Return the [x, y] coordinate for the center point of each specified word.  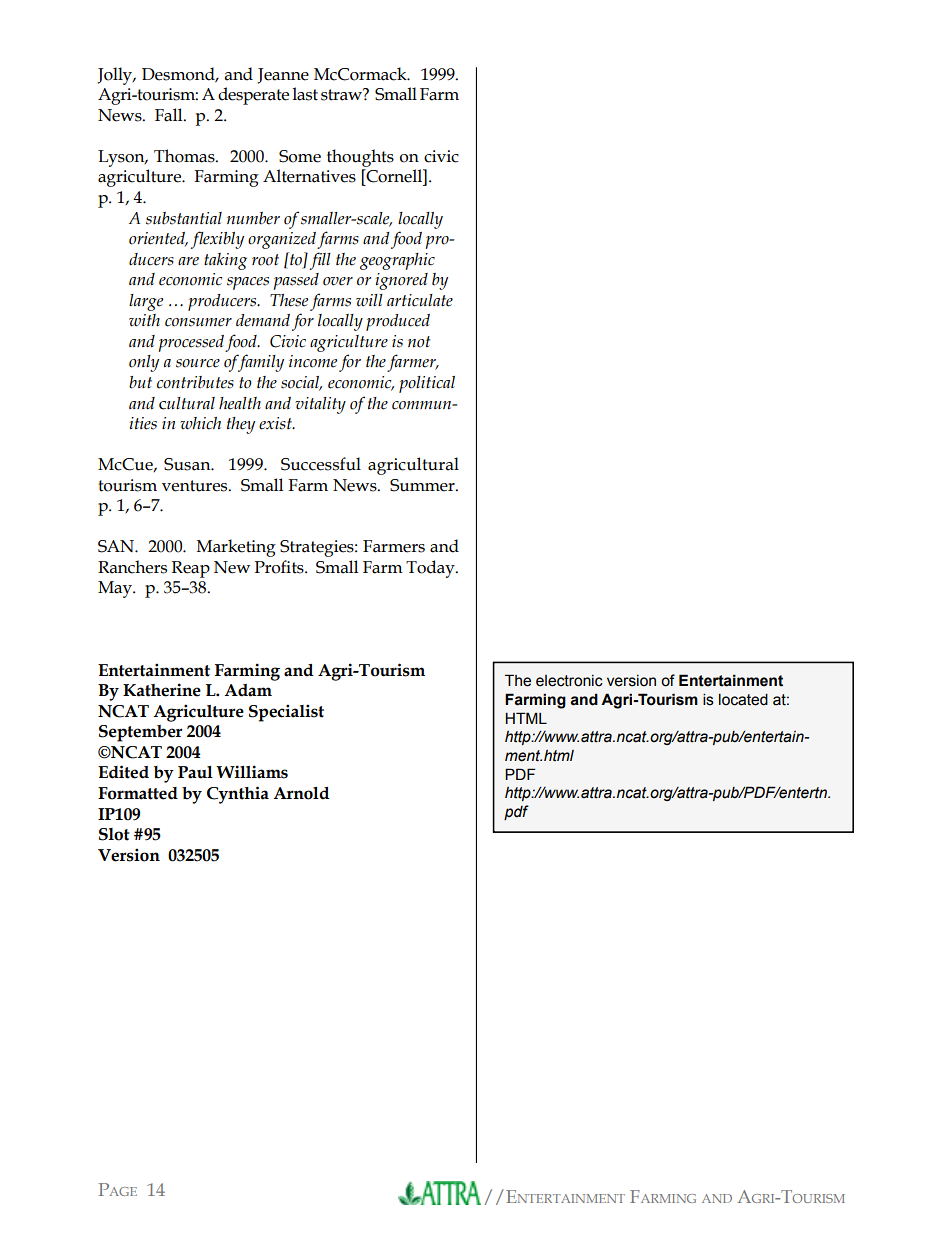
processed [191, 343]
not [419, 342]
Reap [191, 569]
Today [431, 569]
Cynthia [238, 795]
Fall [170, 115]
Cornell [394, 176]
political [427, 384]
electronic [569, 681]
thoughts [360, 158]
